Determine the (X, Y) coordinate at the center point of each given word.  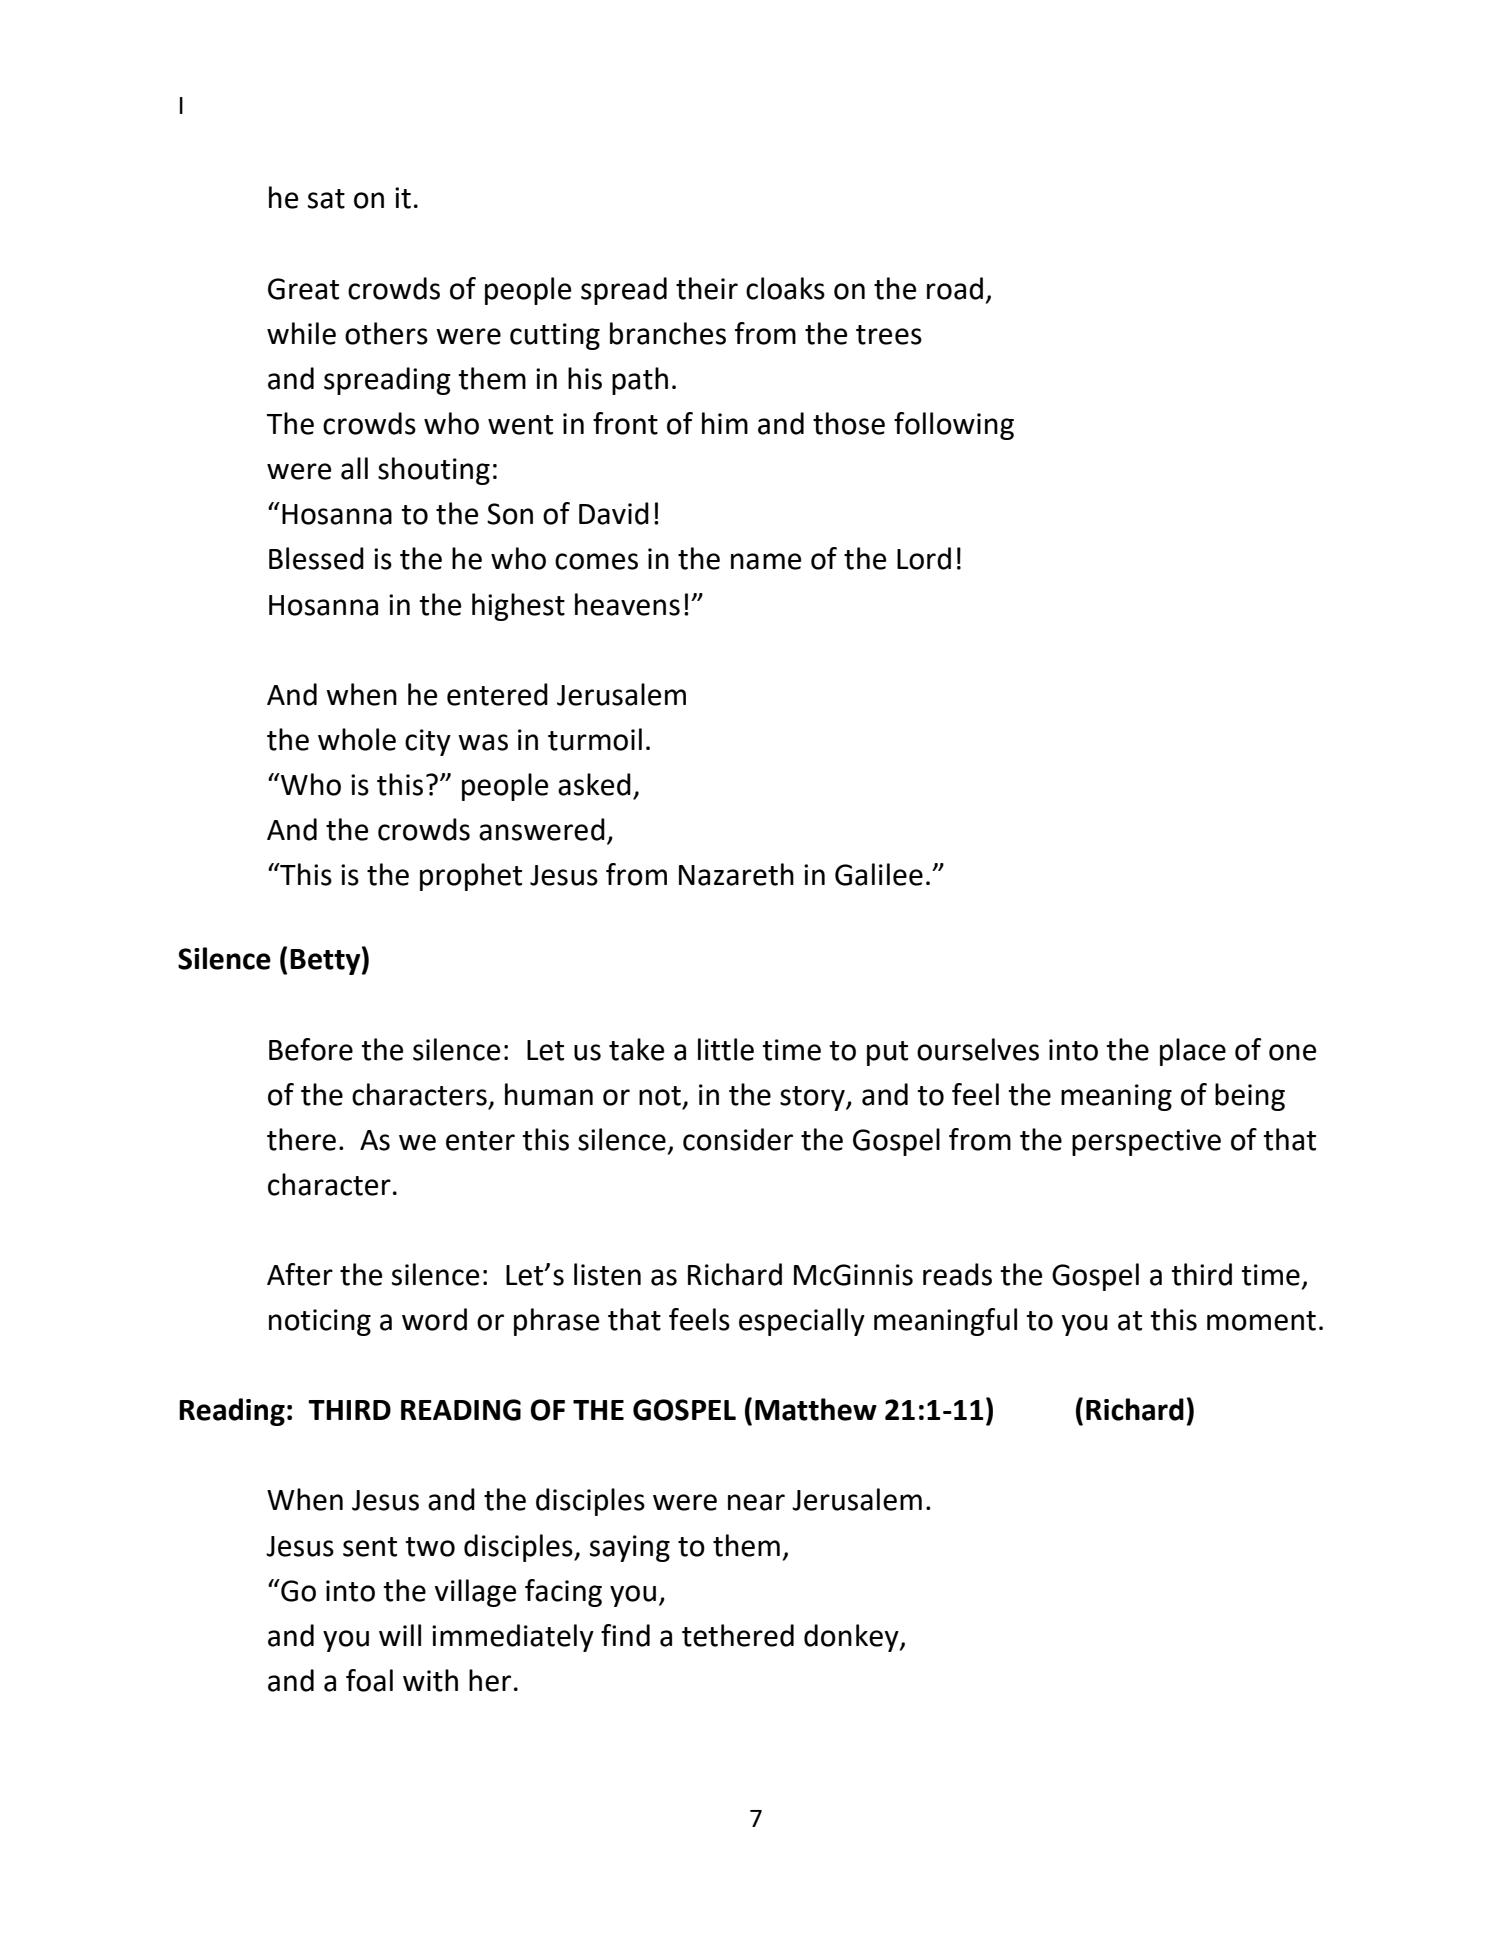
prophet (471, 877)
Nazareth (736, 874)
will (400, 1635)
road (955, 288)
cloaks (785, 288)
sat (326, 199)
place (1193, 1052)
